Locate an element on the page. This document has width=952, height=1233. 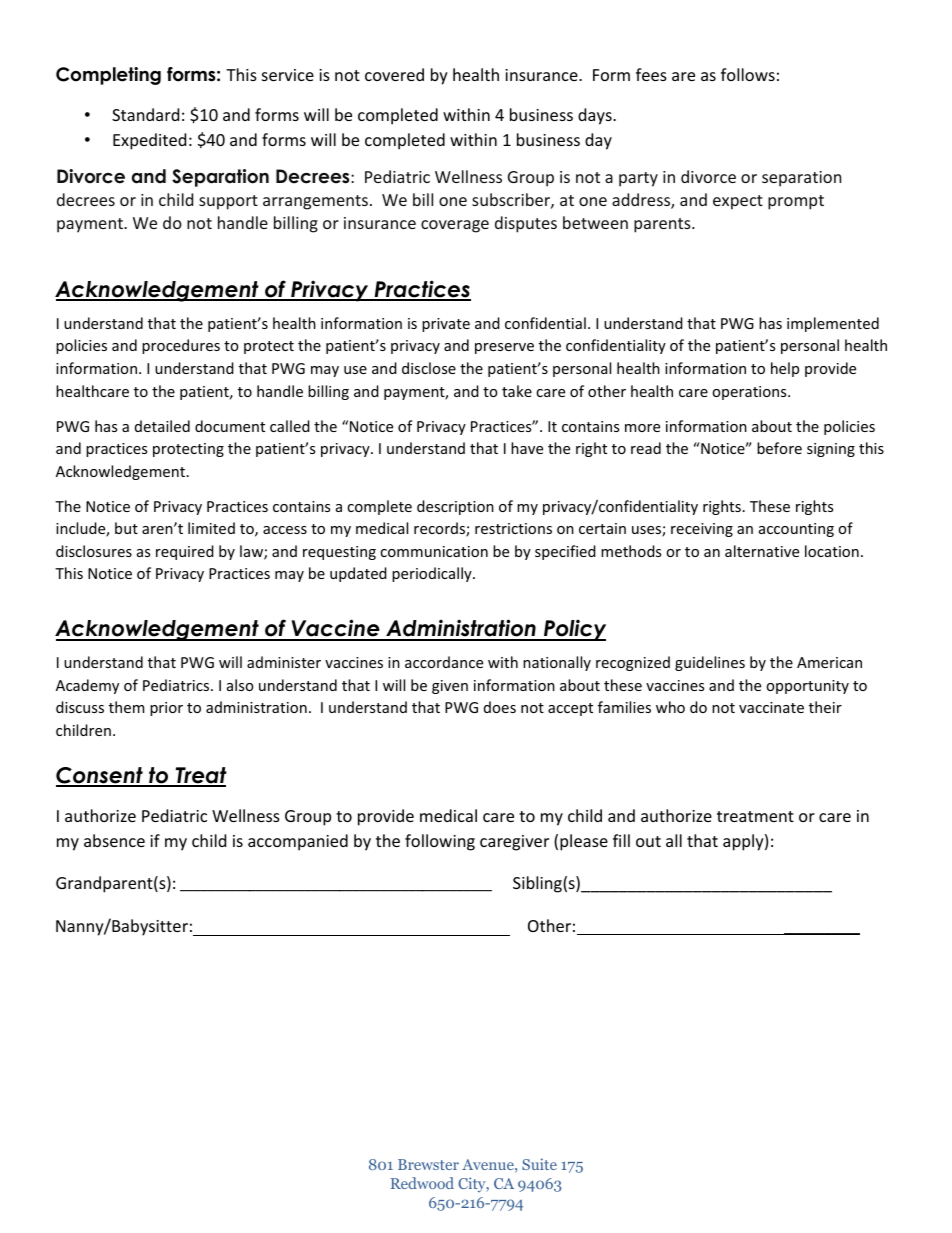
follows is located at coordinates (748, 74).
